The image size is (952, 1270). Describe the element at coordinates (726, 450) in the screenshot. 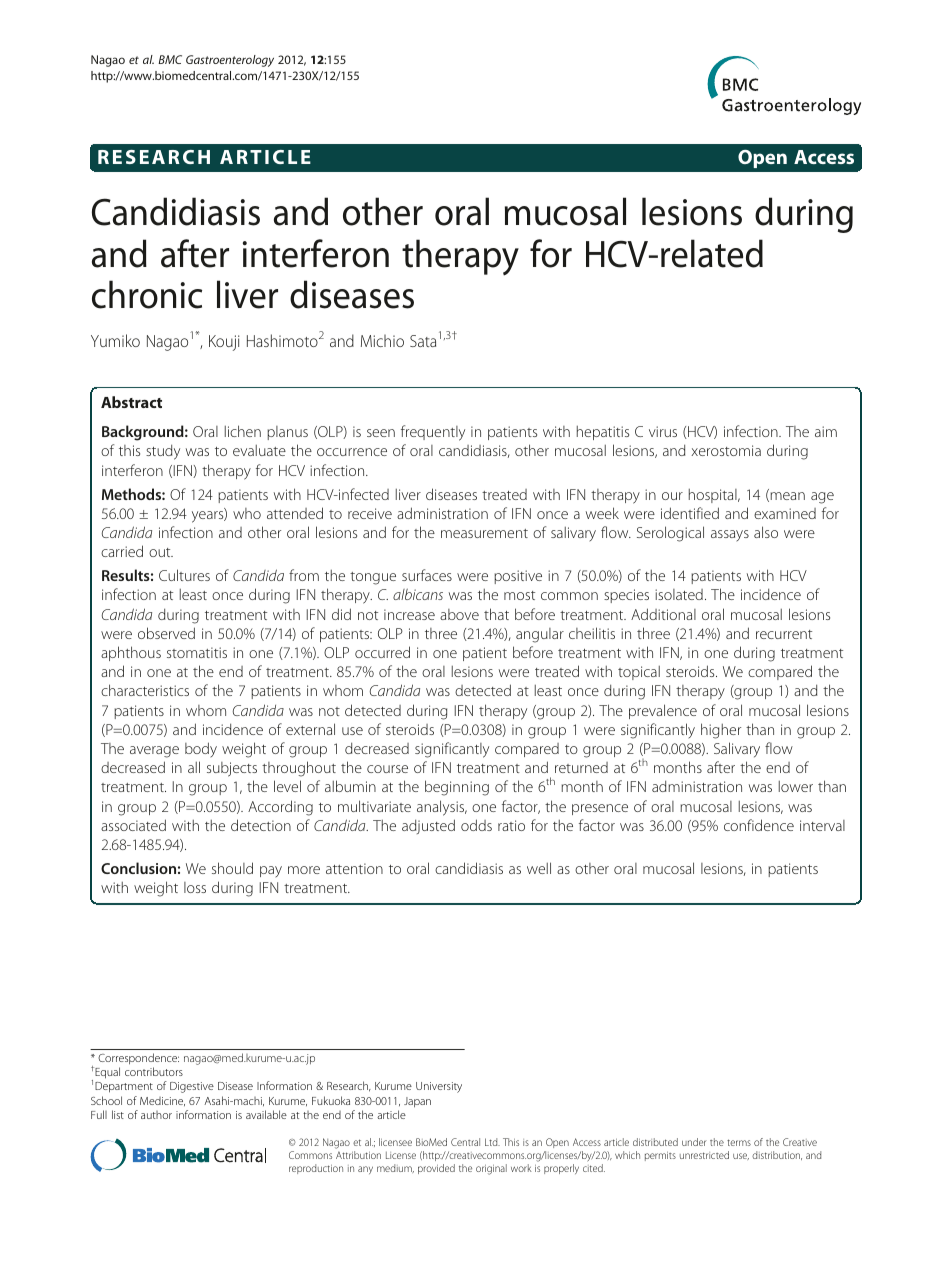

I see `xerostomia` at that location.
